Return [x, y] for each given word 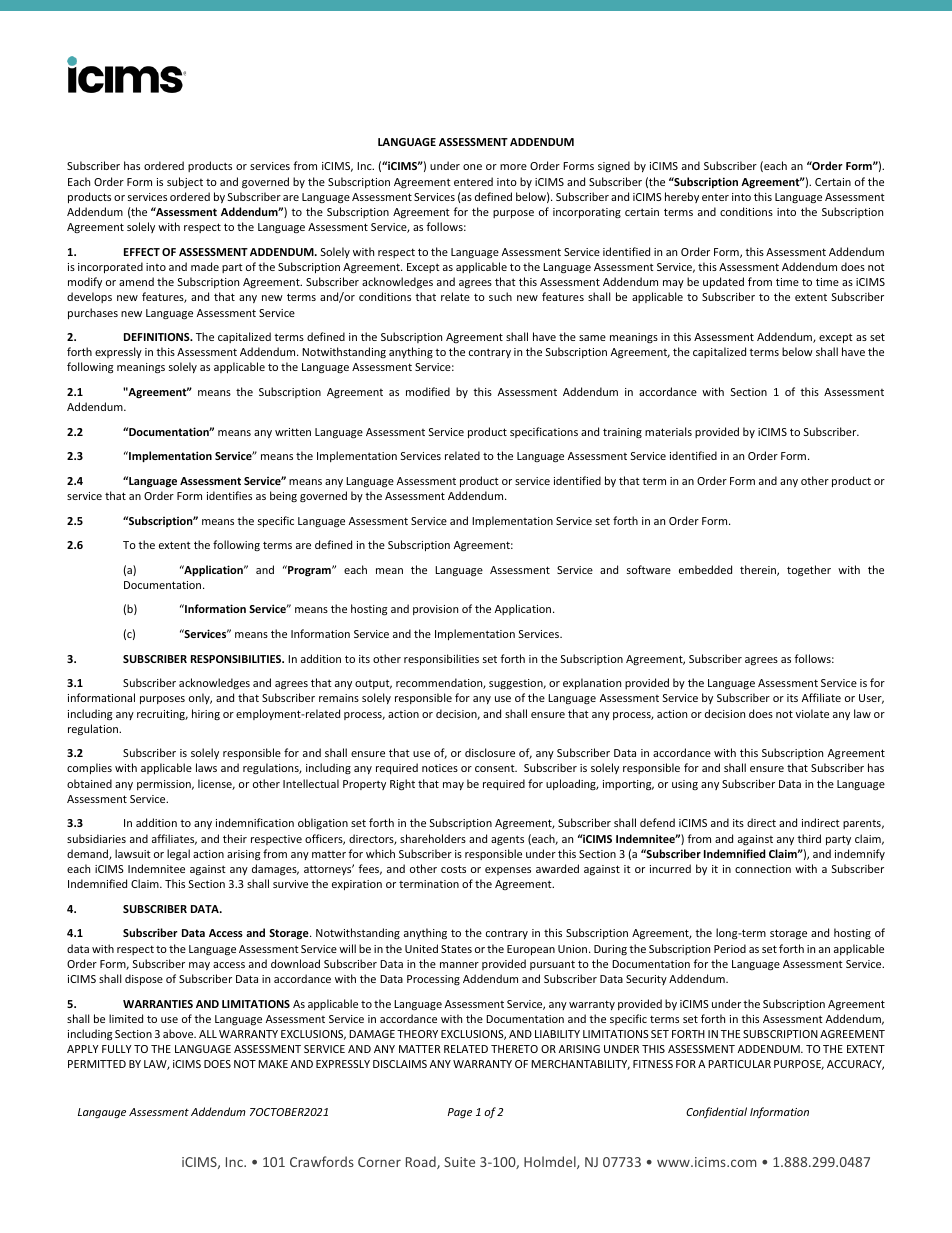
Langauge [102, 1113]
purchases [93, 313]
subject [185, 182]
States [456, 949]
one [472, 167]
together [809, 571]
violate [812, 713]
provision [435, 610]
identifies [229, 495]
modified [428, 391]
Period [730, 948]
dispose [144, 979]
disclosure [490, 752]
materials [668, 431]
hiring [206, 714]
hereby [682, 197]
